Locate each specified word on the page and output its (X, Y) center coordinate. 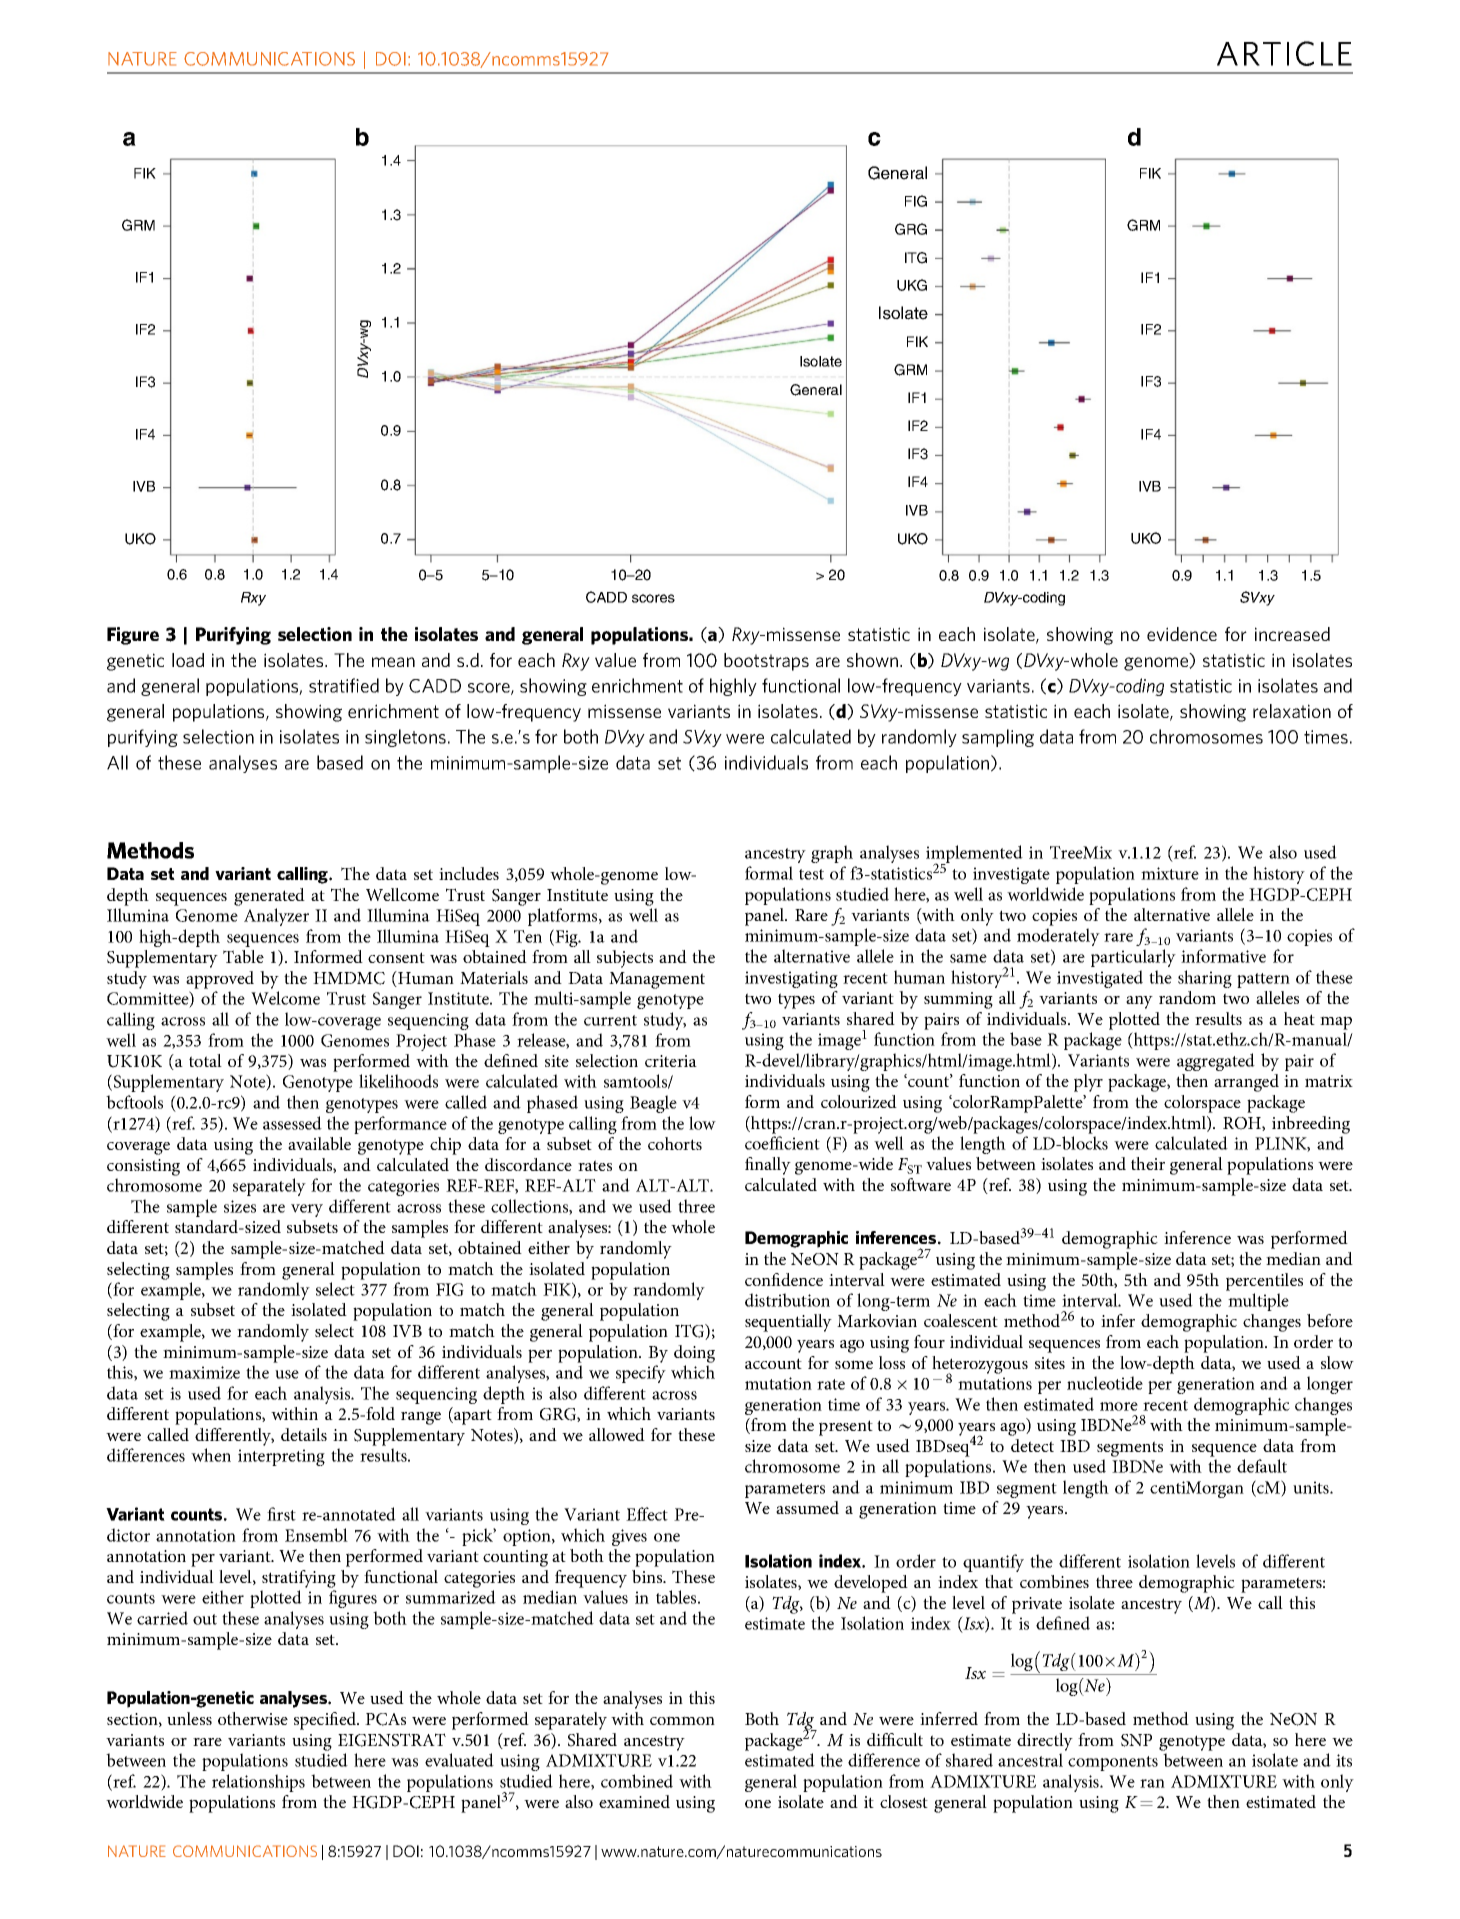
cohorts (675, 1143)
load (188, 660)
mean (393, 662)
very (307, 1210)
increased (1292, 634)
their (1148, 1163)
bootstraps (766, 662)
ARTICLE (1284, 53)
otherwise (253, 1718)
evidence (1182, 634)
